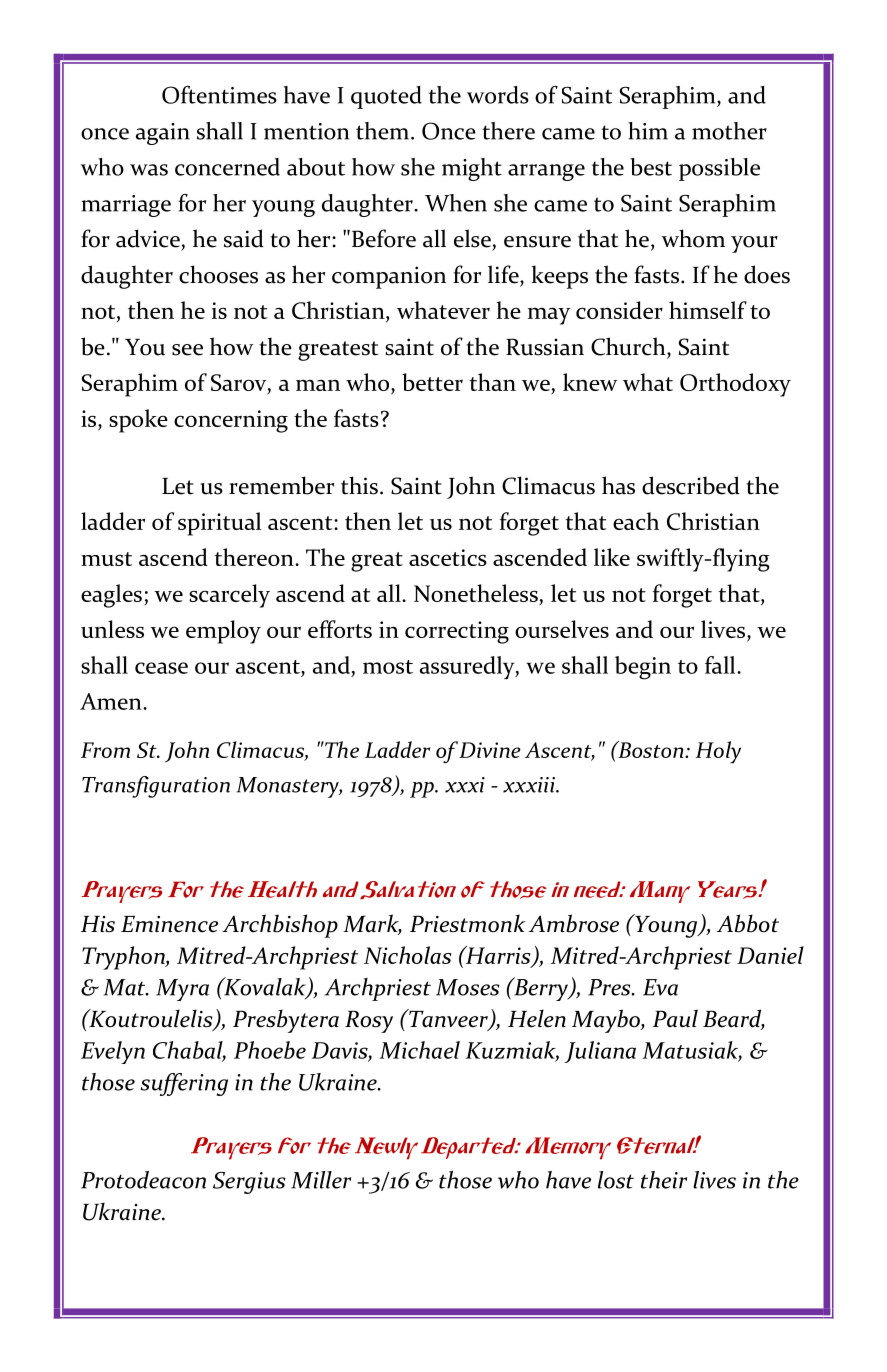 Image resolution: width=887 pixels, height=1372 pixels. What do you see at coordinates (163, 134) in the page?
I see `again` at bounding box center [163, 134].
